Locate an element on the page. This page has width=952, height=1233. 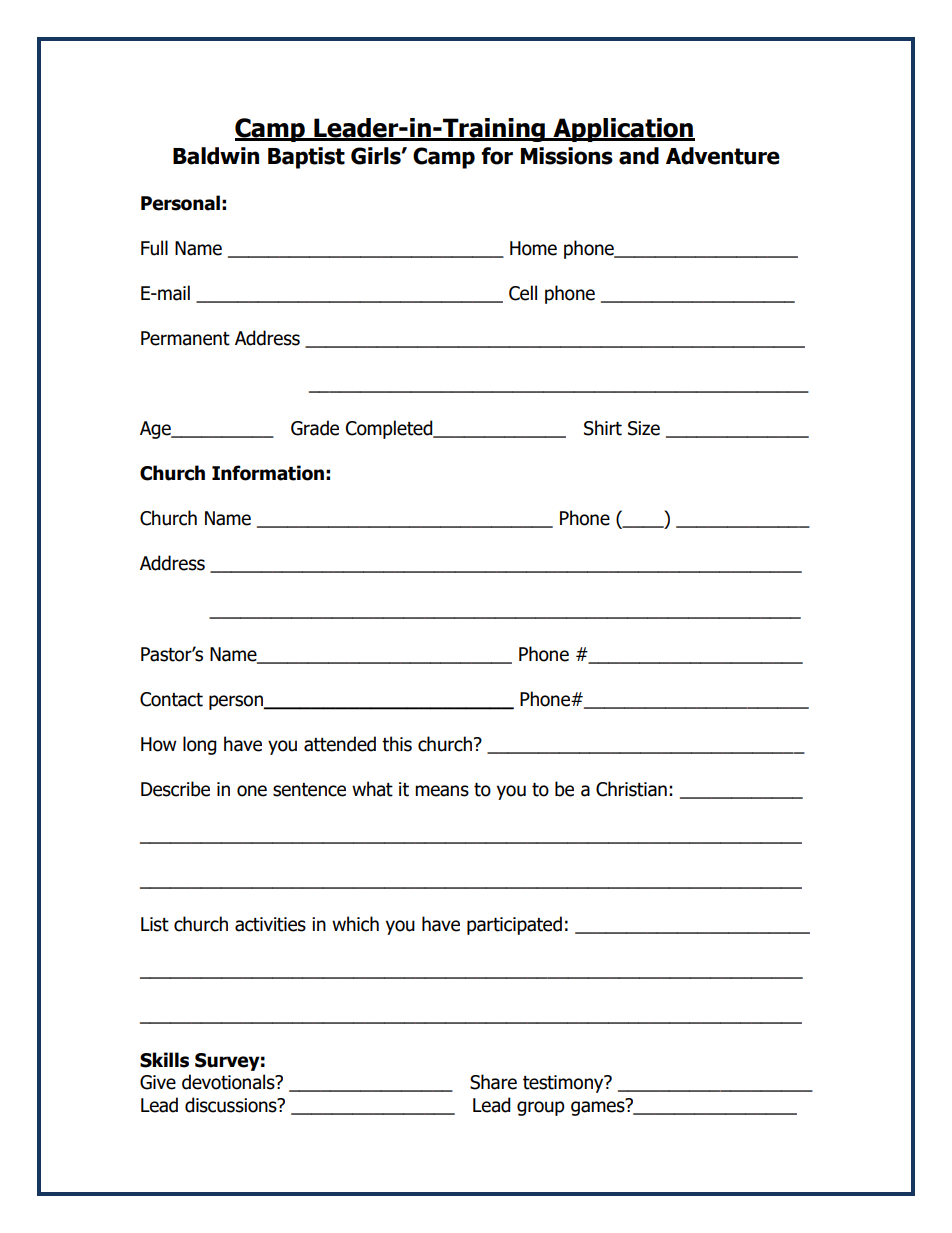
Skills is located at coordinates (164, 1060).
